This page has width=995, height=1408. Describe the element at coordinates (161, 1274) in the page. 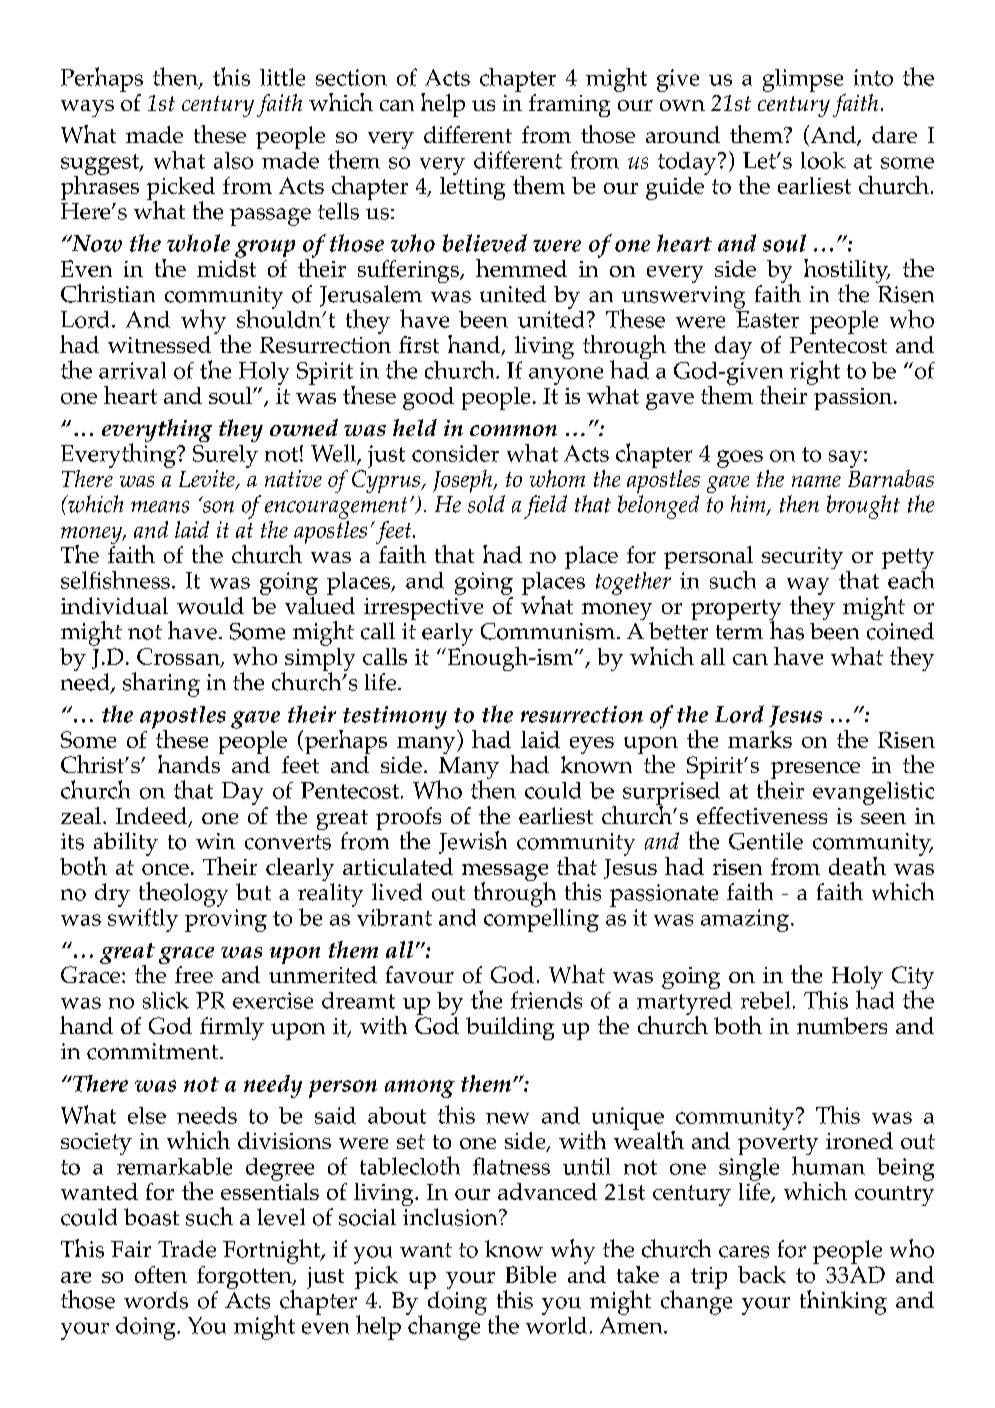

I see `often` at that location.
